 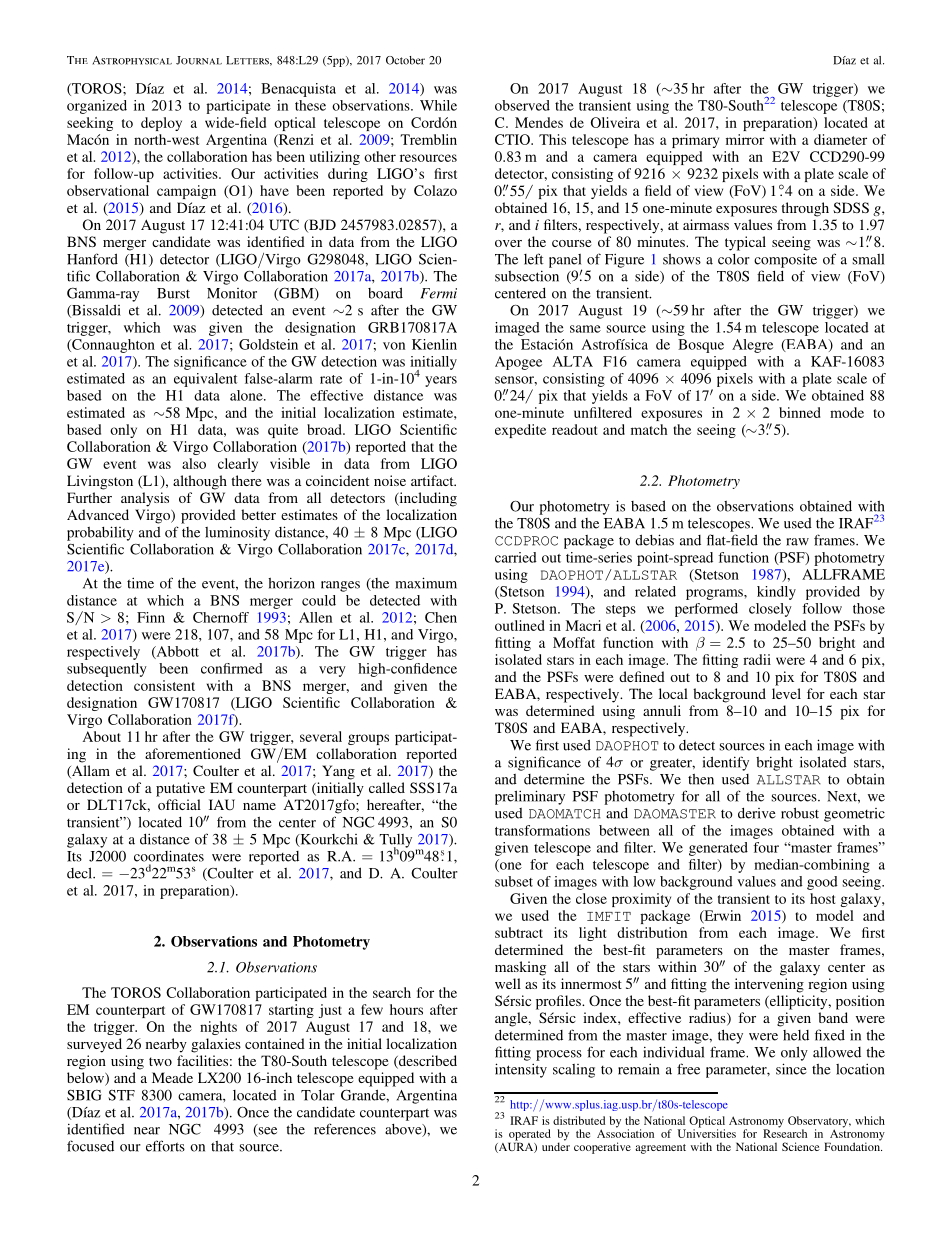 What do you see at coordinates (840, 139) in the screenshot?
I see `diameter` at bounding box center [840, 139].
